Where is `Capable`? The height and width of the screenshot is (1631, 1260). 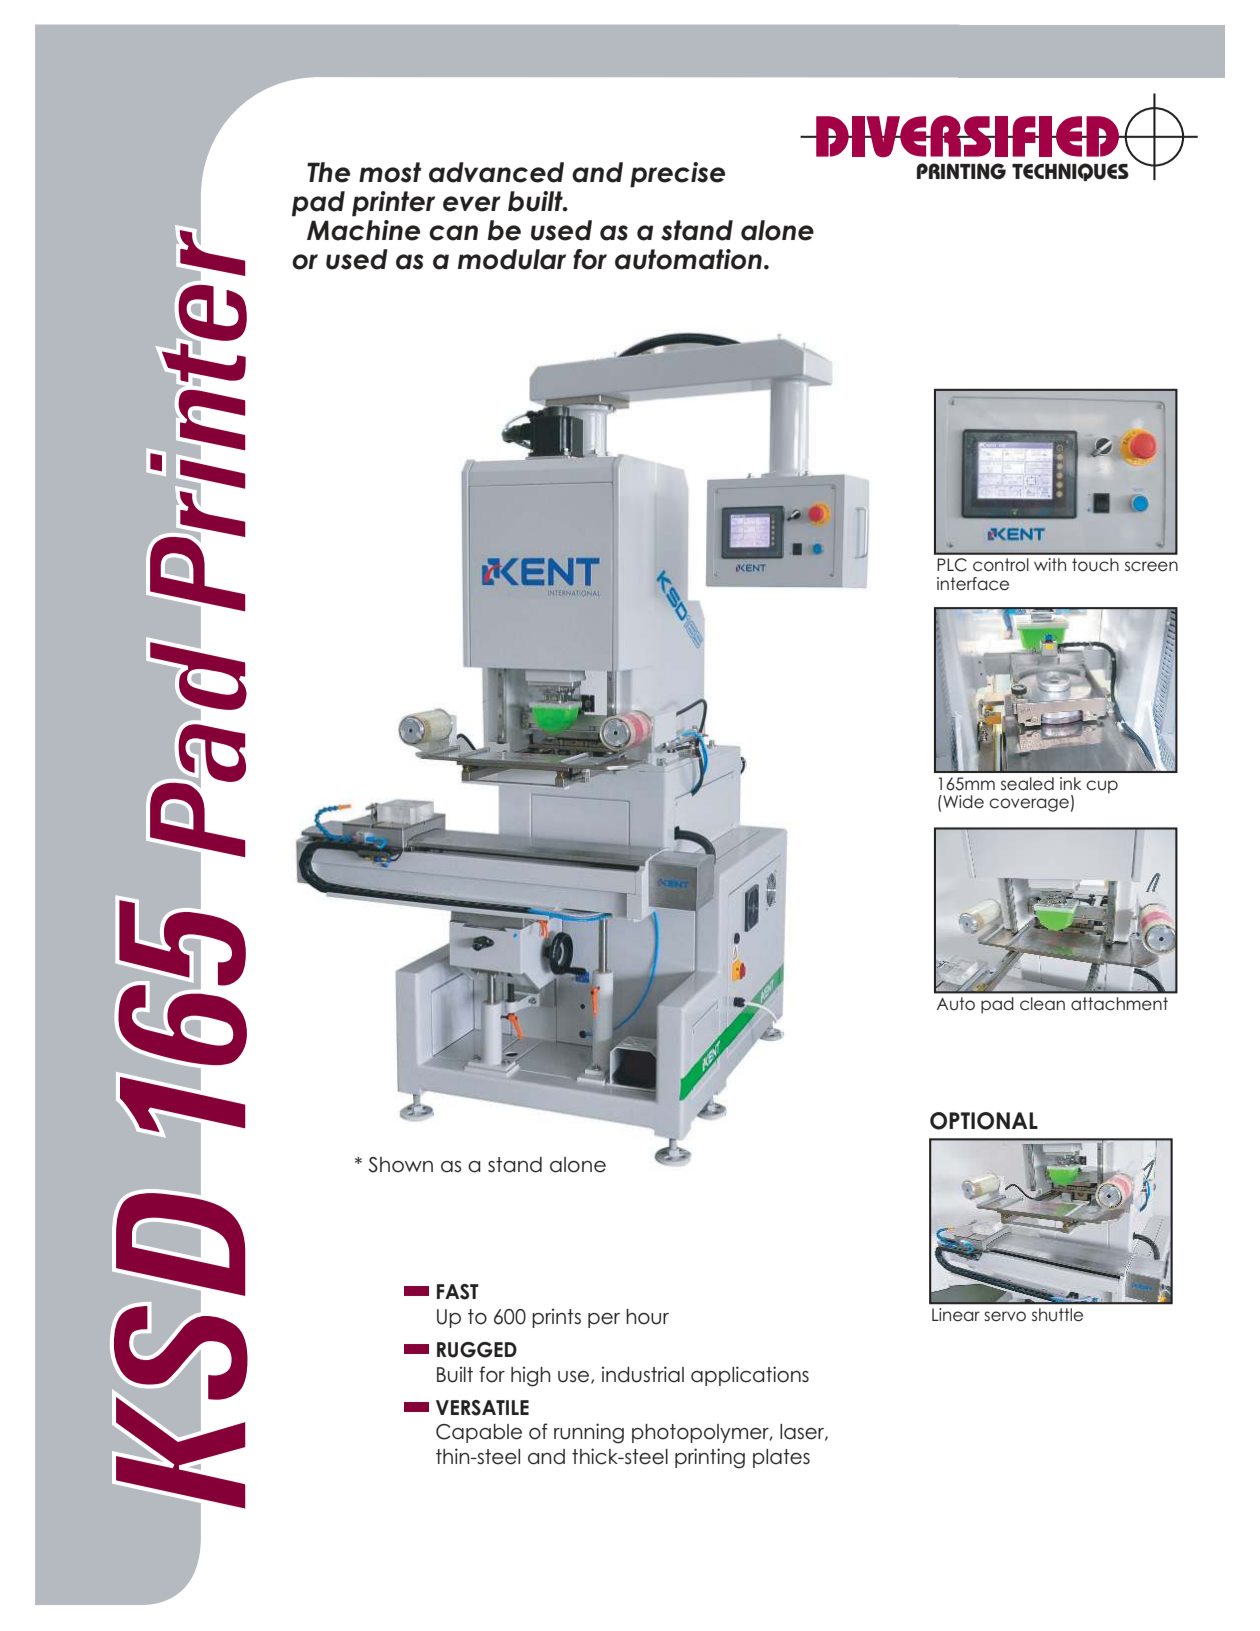 Capable is located at coordinates (479, 1433).
